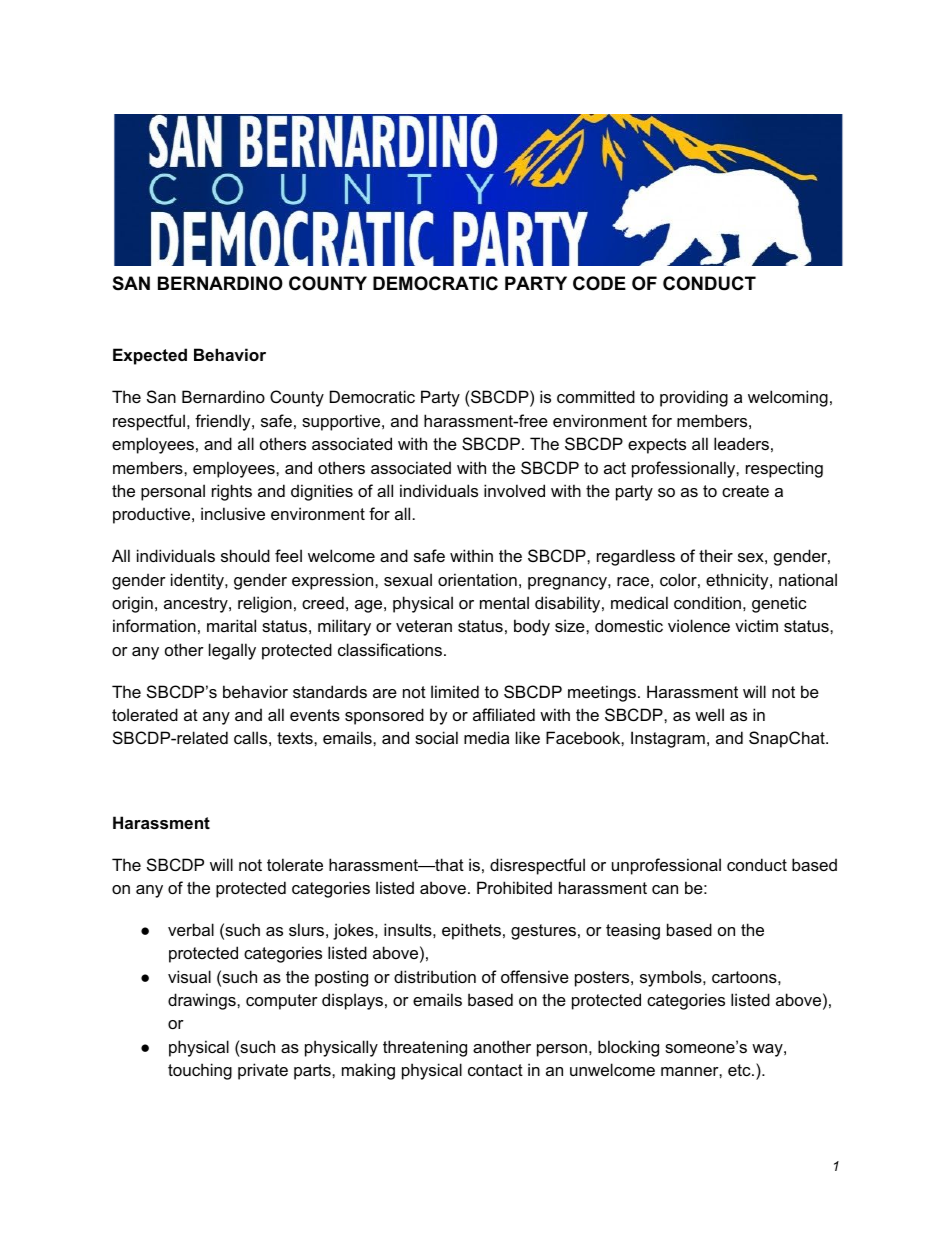 The width and height of the screenshot is (952, 1233). I want to click on texts, so click(296, 738).
